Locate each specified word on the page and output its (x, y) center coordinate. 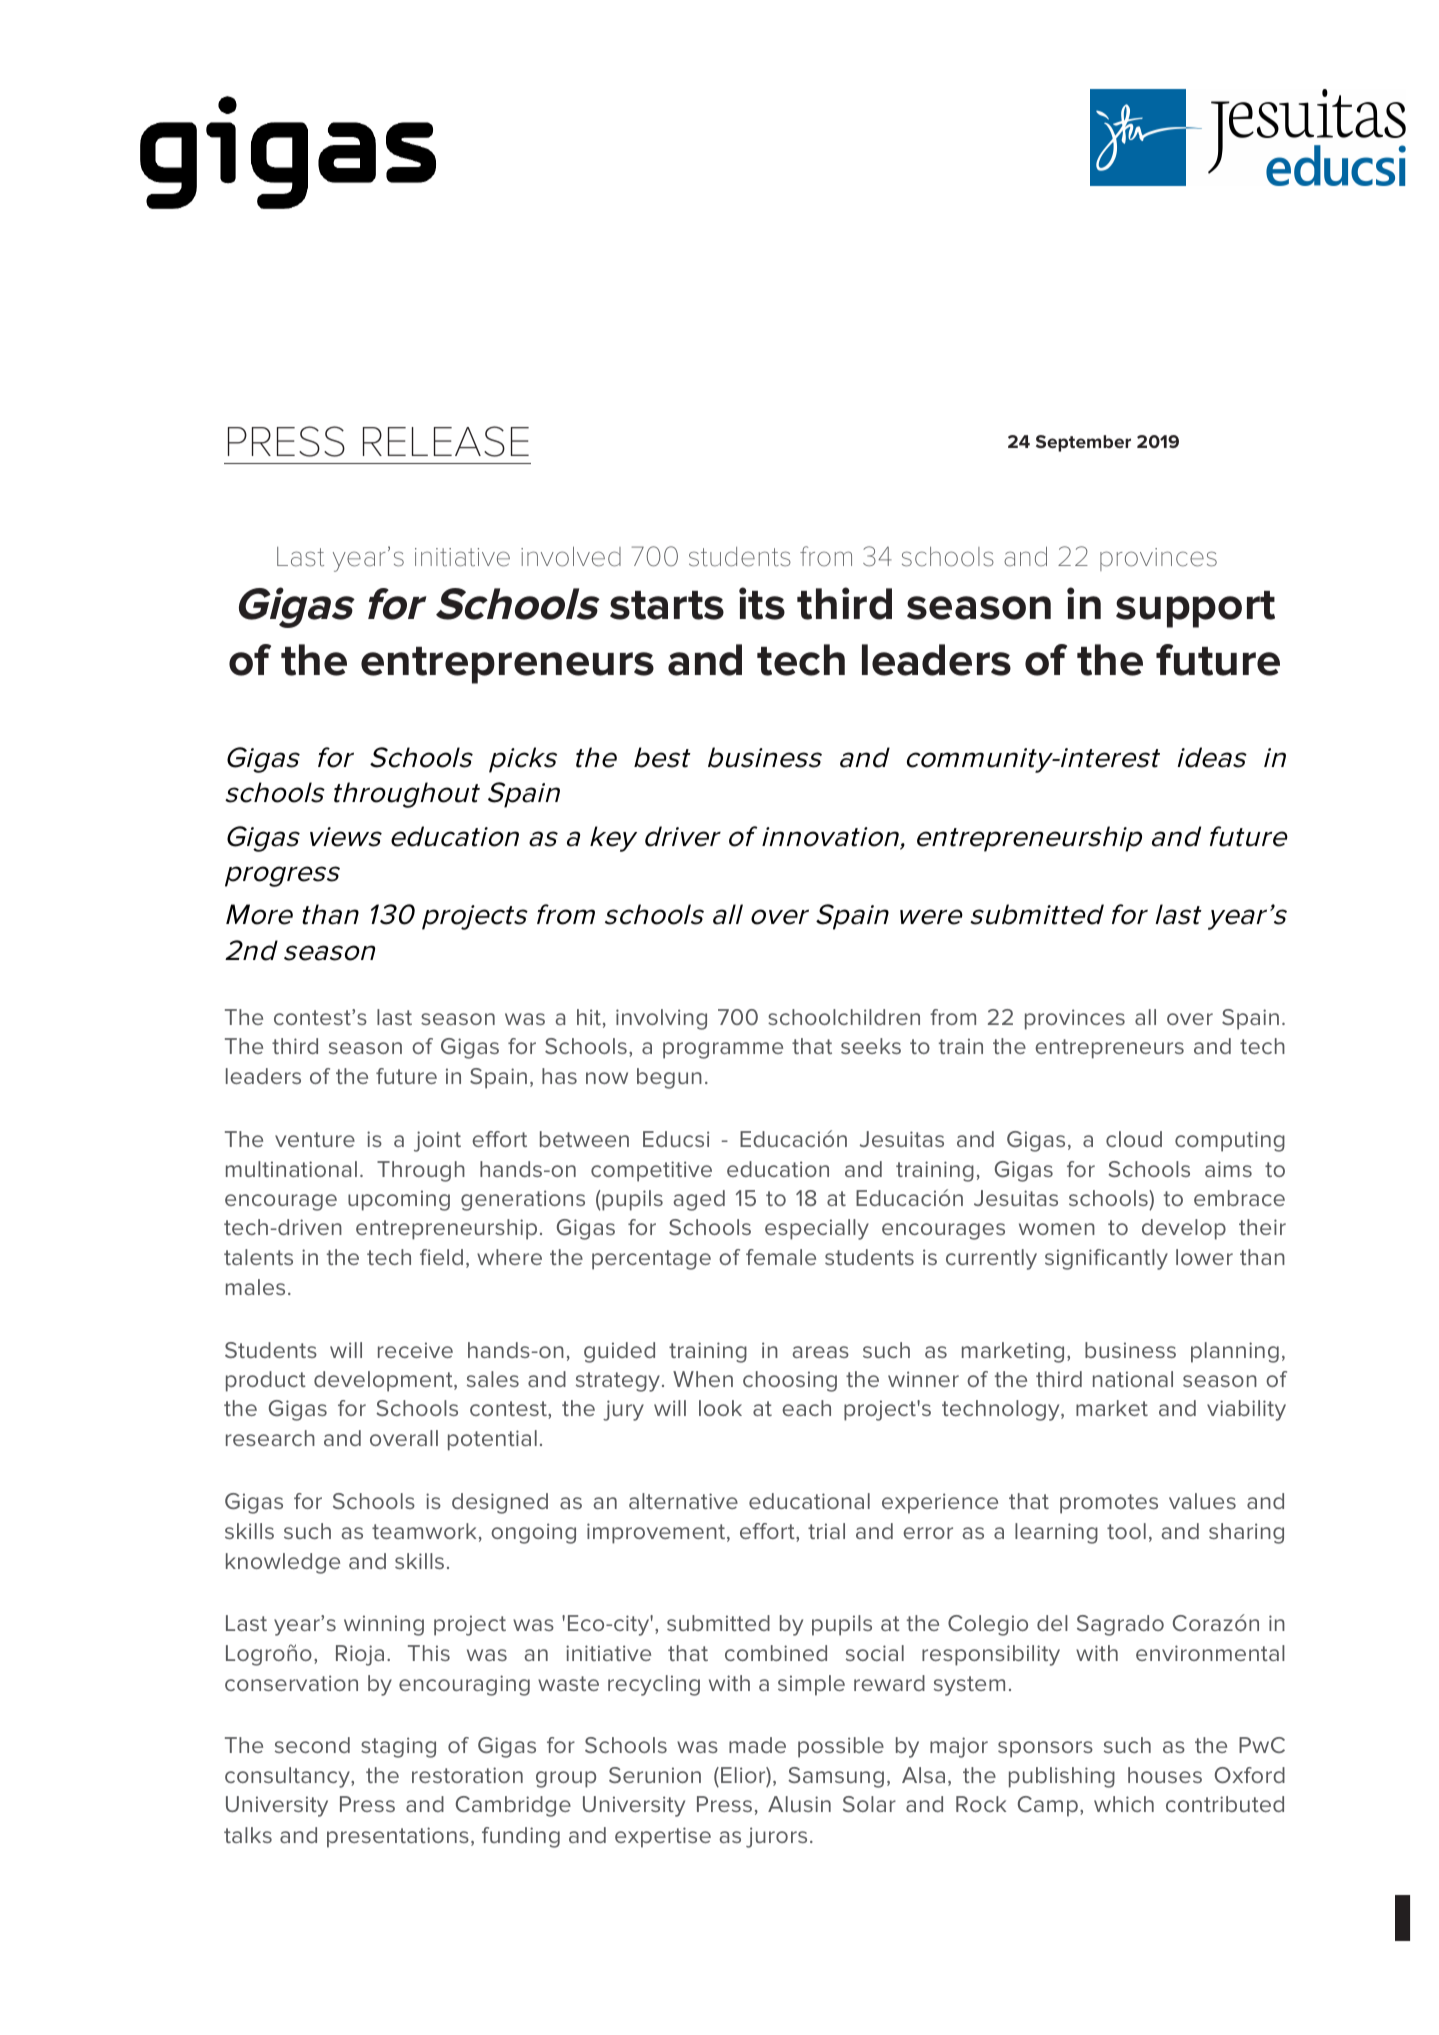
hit (589, 1017)
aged (699, 1200)
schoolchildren (844, 1017)
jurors (776, 1837)
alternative (683, 1501)
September (1083, 443)
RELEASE (446, 441)
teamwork (424, 1531)
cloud (1134, 1139)
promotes (1109, 1504)
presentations (398, 1837)
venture (315, 1139)
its (762, 603)
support (1195, 609)
